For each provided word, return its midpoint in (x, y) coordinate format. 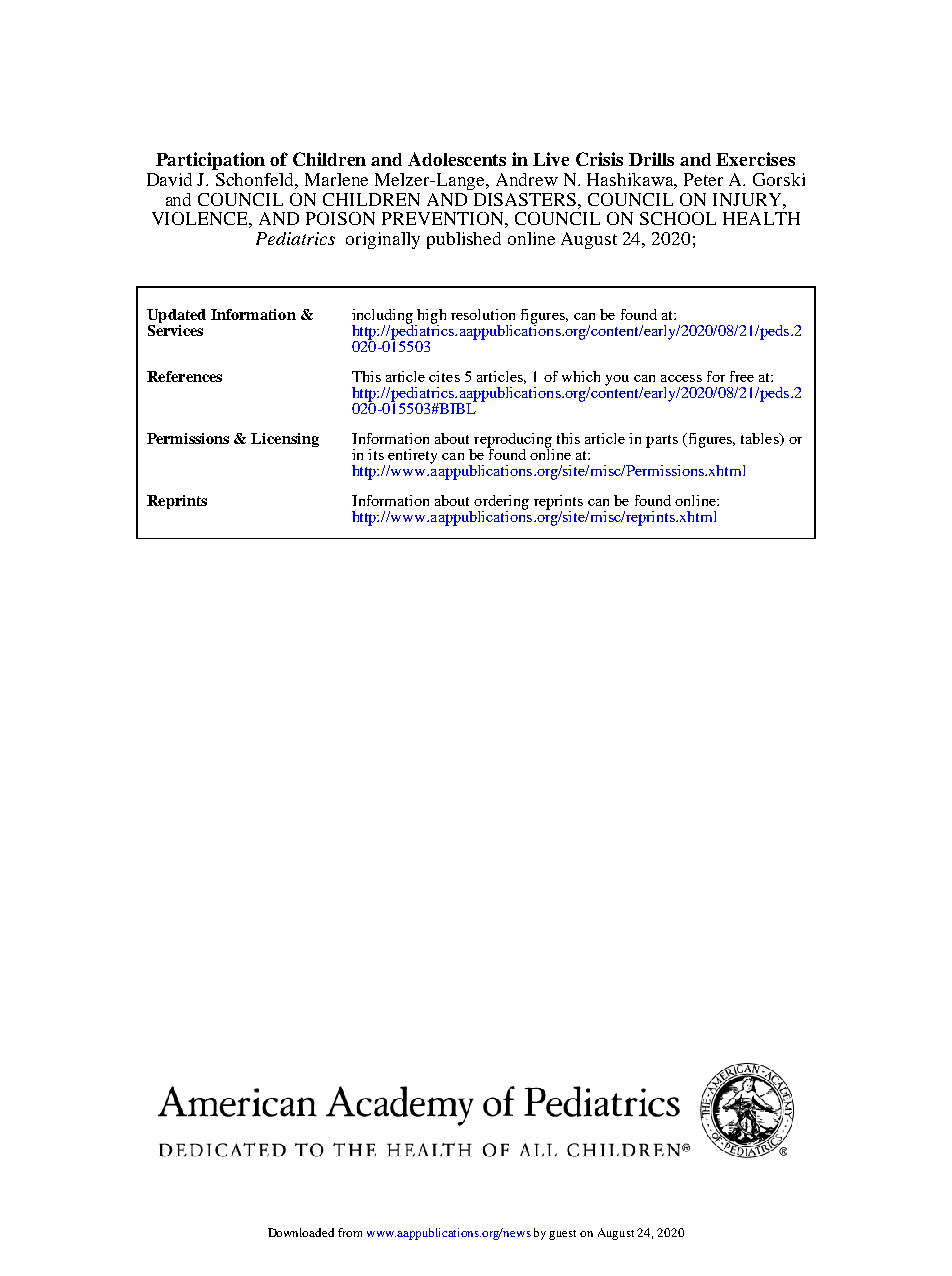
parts (662, 441)
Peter (703, 179)
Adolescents (457, 159)
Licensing (285, 440)
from (350, 1232)
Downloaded (301, 1232)
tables (761, 439)
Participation (210, 161)
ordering (501, 503)
